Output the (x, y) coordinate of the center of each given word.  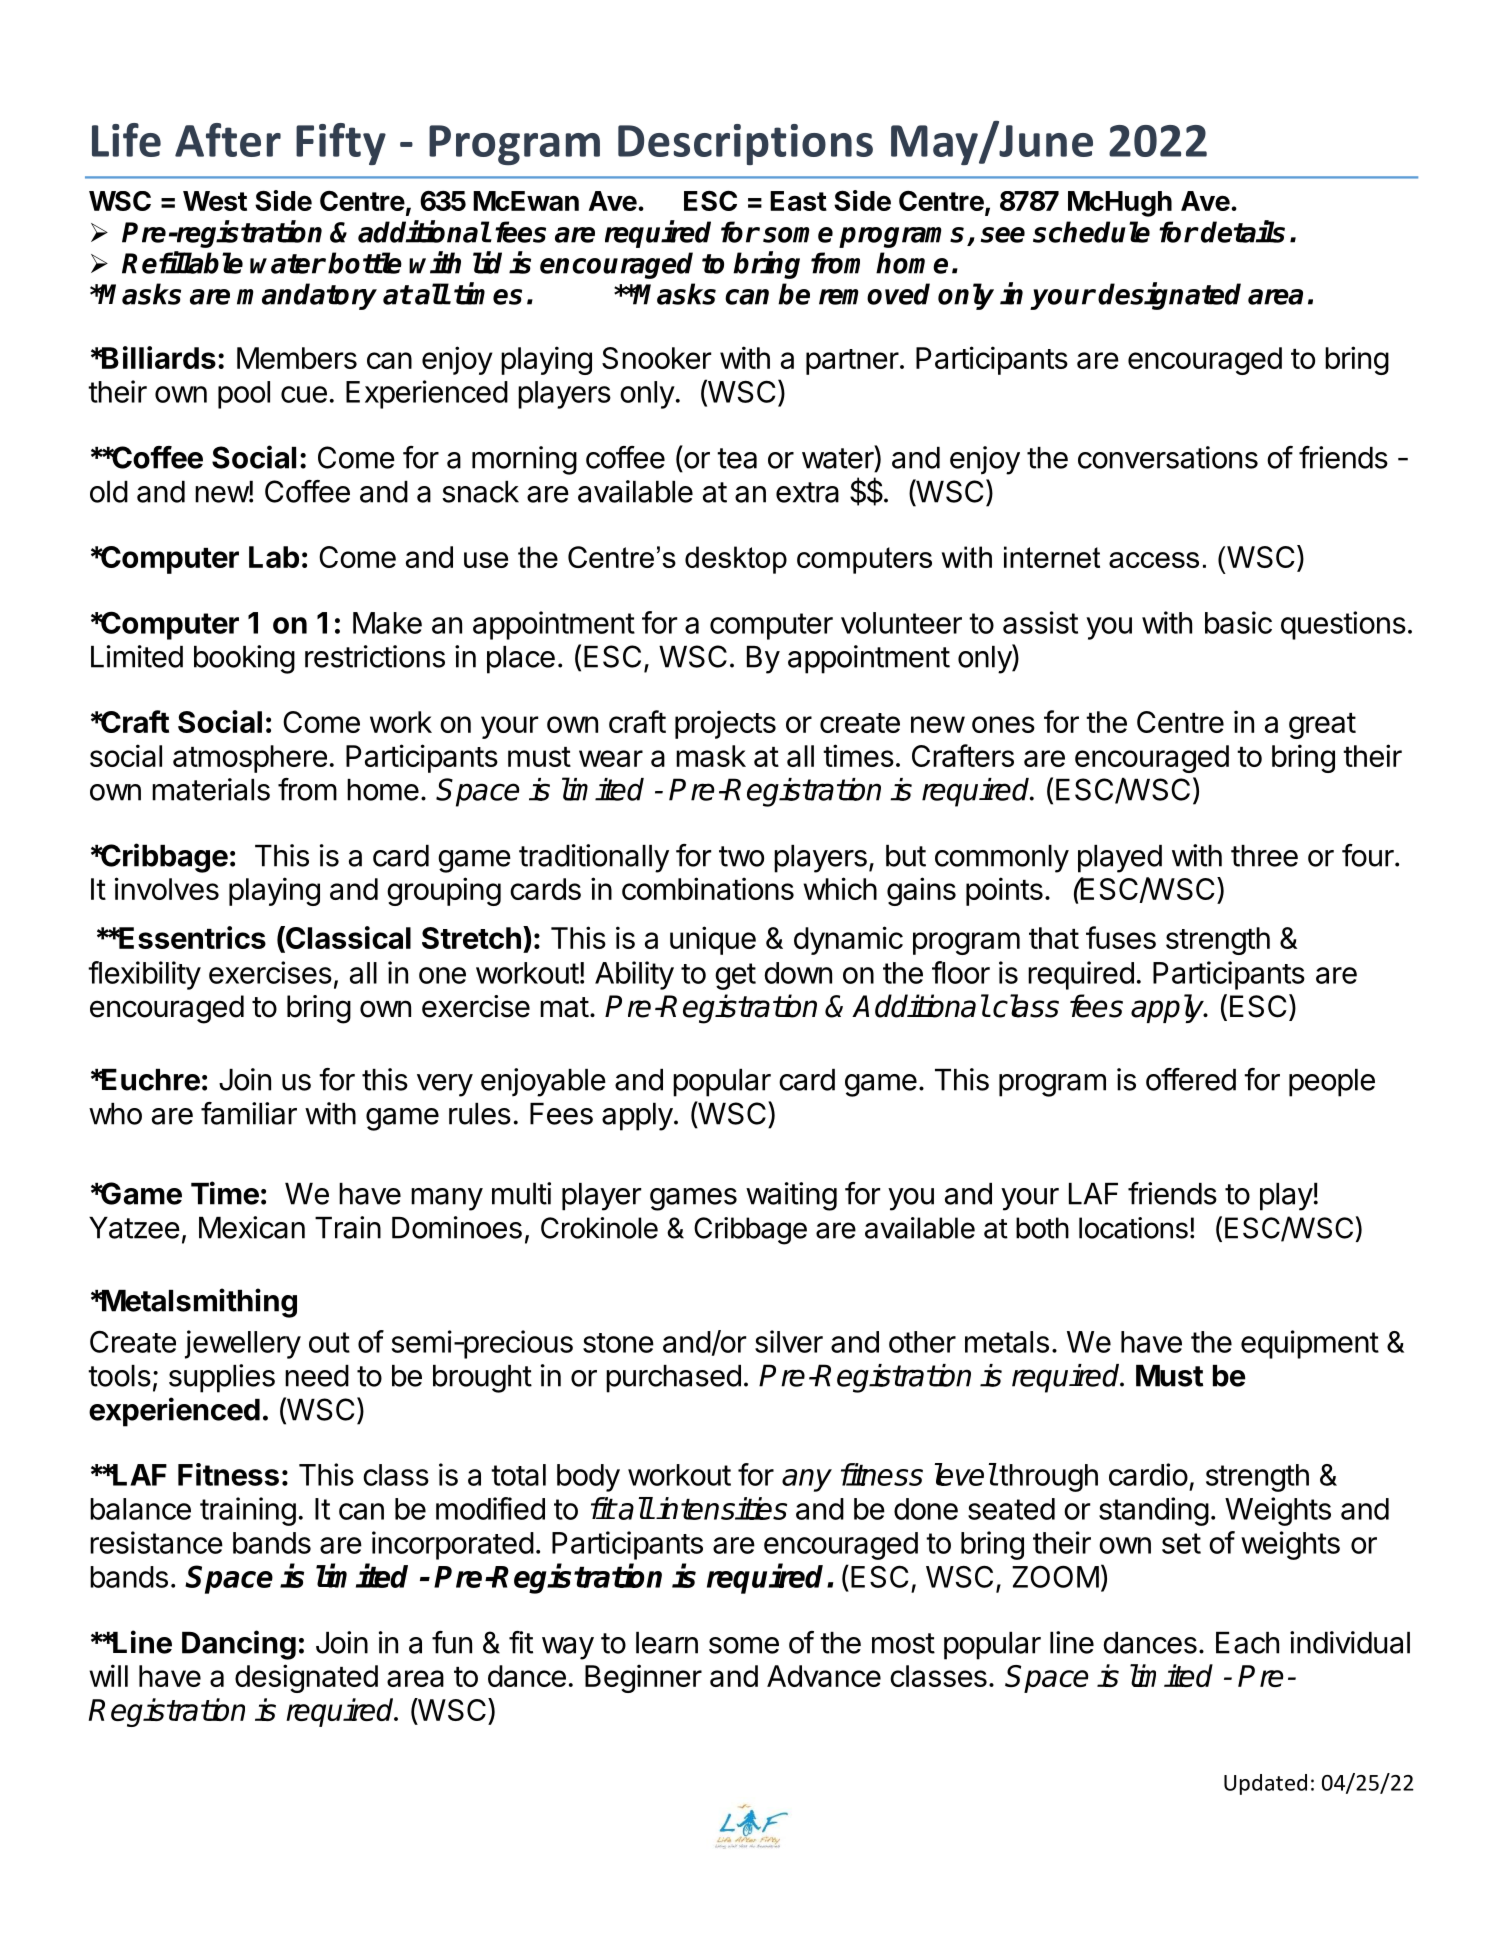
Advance (824, 1676)
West (215, 201)
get (735, 976)
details (1243, 231)
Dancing (239, 1645)
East (798, 201)
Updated (1265, 1784)
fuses (1121, 937)
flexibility (144, 975)
